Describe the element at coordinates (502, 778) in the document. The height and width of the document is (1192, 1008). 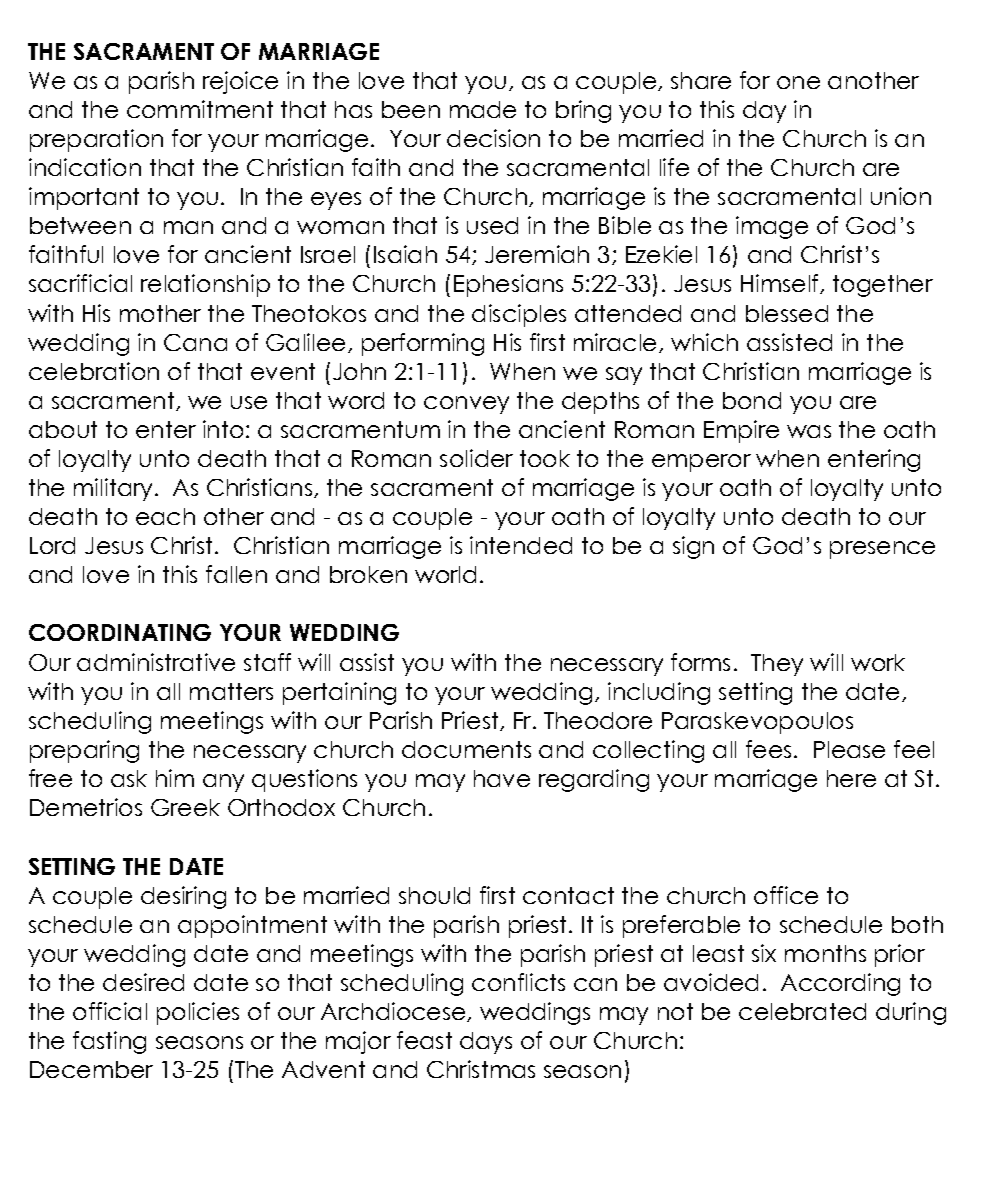
I see `have` at that location.
